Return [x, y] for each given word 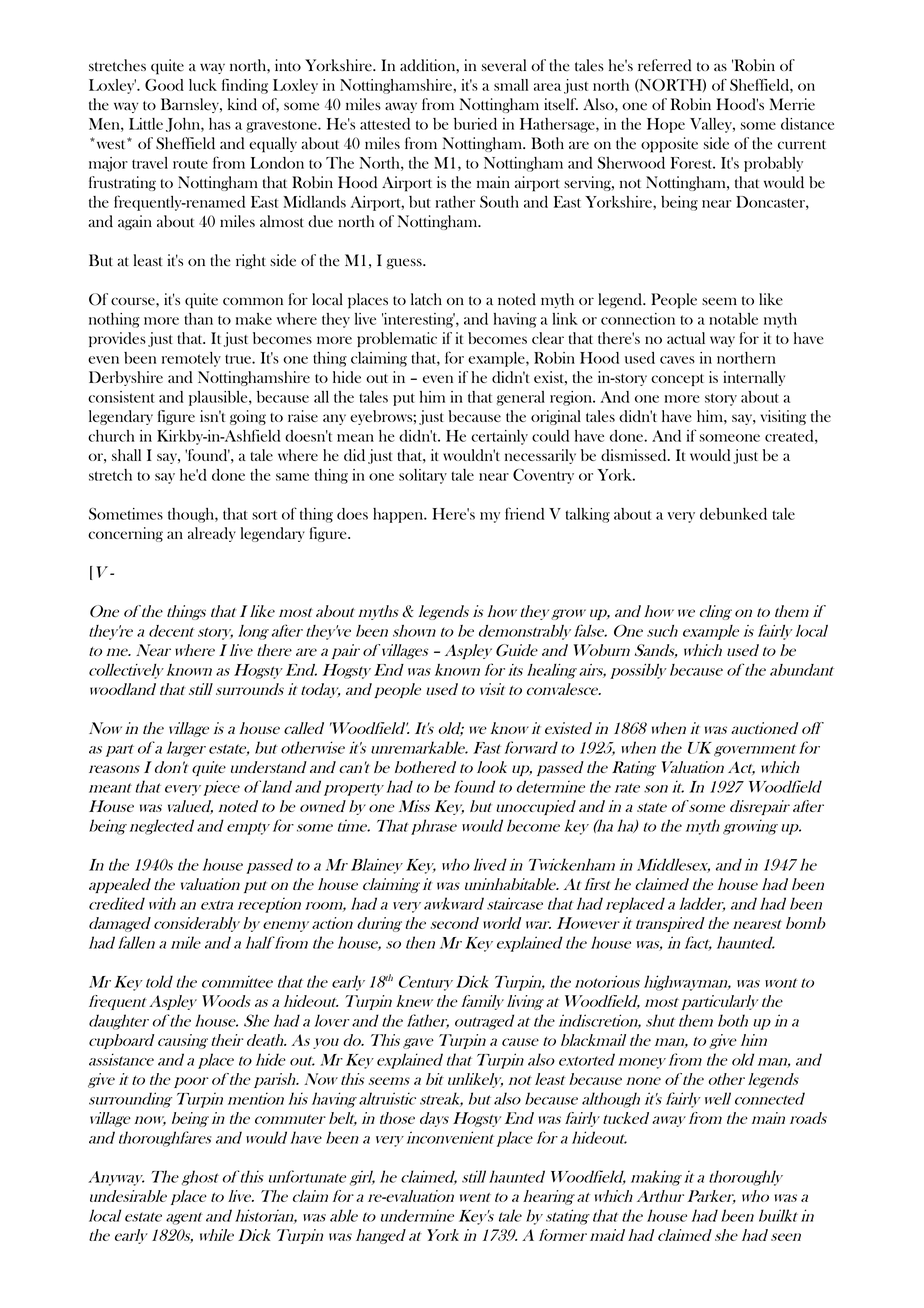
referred [665, 65]
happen [399, 515]
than [198, 319]
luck [203, 85]
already [212, 534]
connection [638, 319]
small [511, 85]
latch [426, 299]
